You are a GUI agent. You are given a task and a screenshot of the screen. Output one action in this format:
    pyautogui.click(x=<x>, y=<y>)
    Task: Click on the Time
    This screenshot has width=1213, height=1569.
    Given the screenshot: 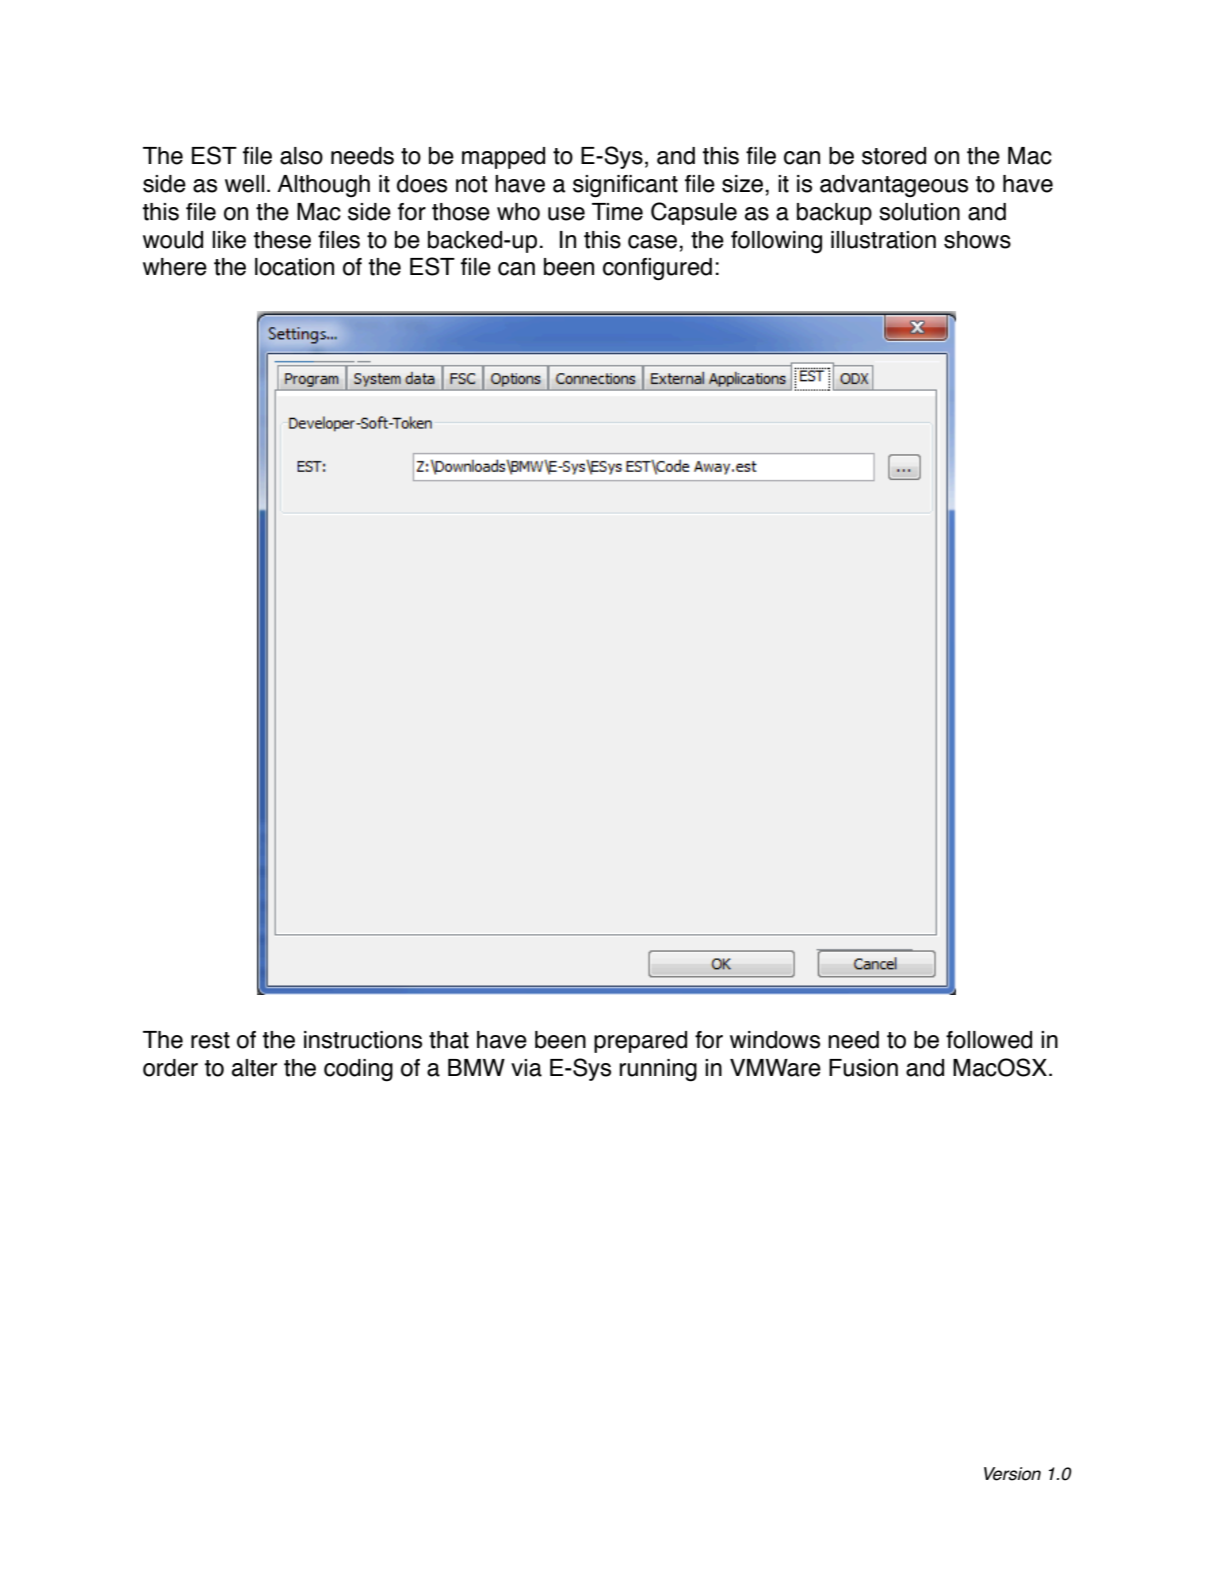 What is the action you would take?
    pyautogui.click(x=617, y=212)
